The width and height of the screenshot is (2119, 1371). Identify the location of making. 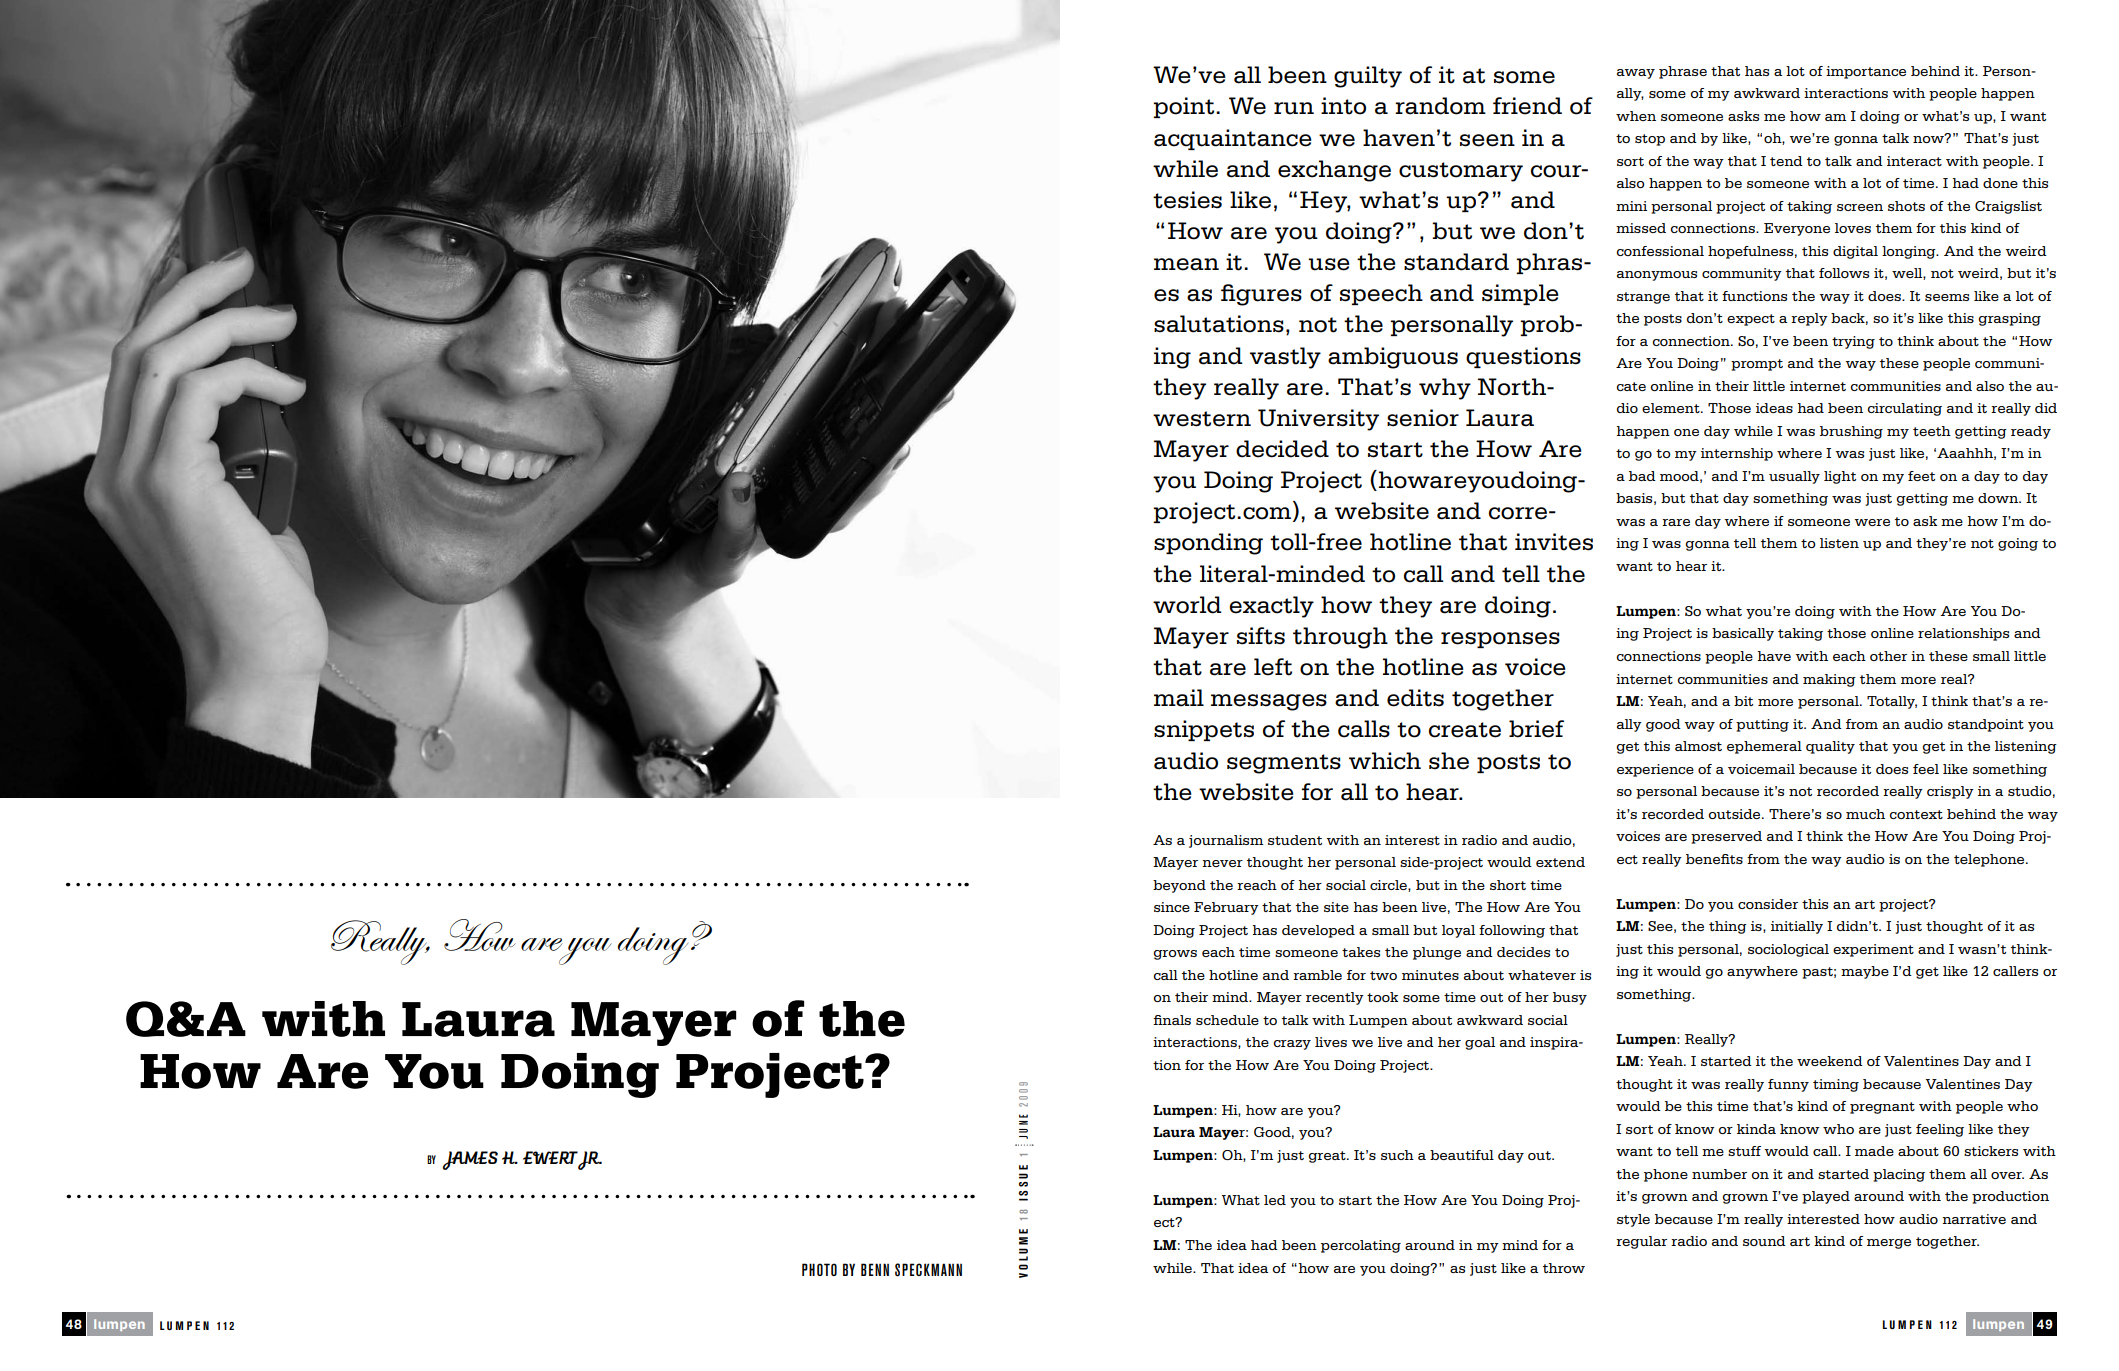
(1829, 680).
